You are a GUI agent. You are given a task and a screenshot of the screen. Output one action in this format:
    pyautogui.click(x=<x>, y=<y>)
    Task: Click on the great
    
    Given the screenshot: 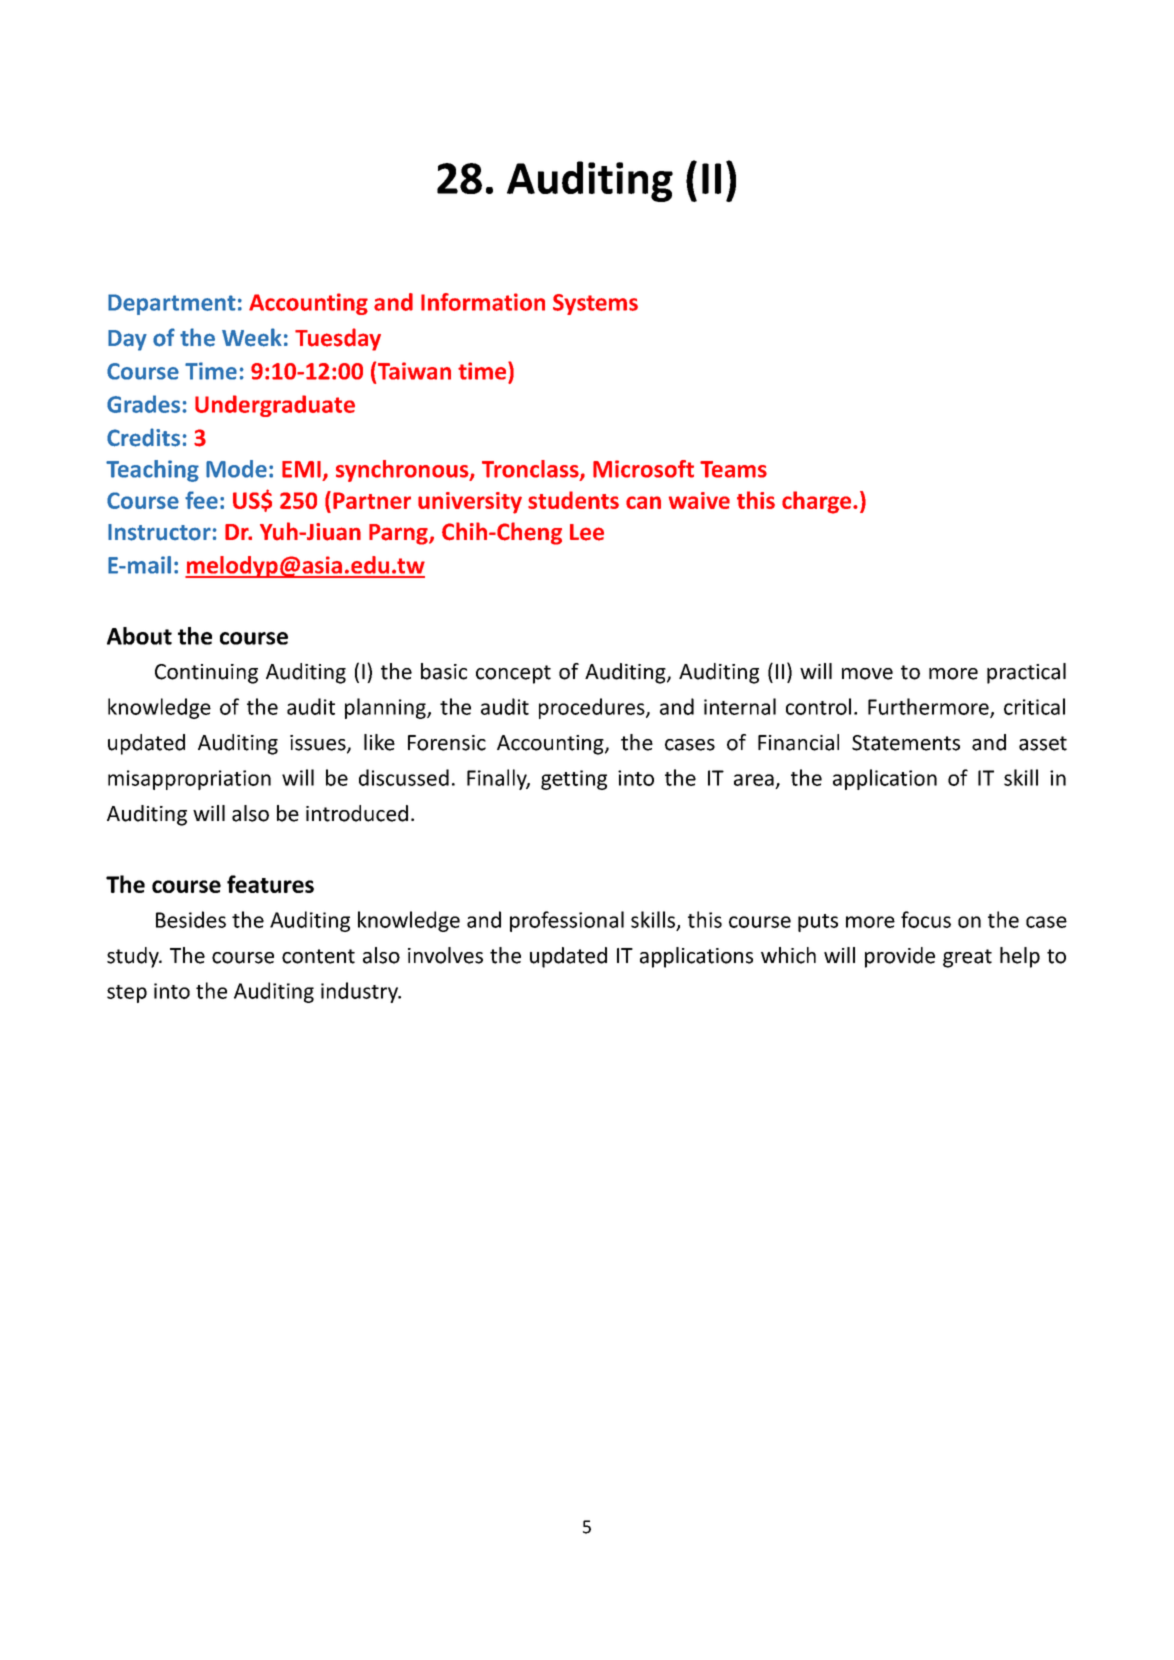 What is the action you would take?
    pyautogui.click(x=967, y=958)
